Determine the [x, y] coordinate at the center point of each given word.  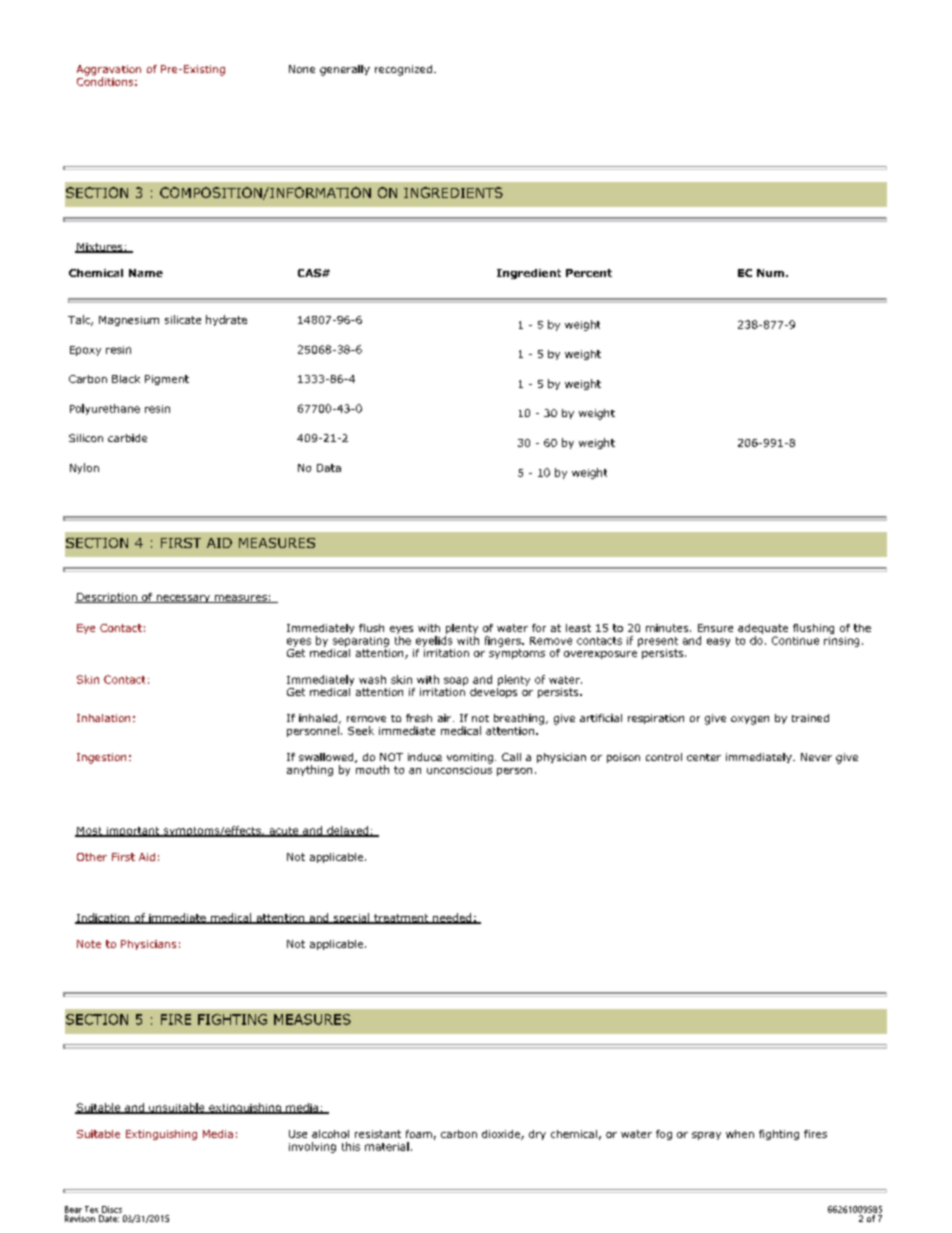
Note [89, 944]
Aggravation [109, 71]
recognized [403, 70]
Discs [112, 1209]
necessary [183, 599]
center [704, 757]
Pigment [167, 380]
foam [419, 1134]
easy [718, 642]
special [351, 918]
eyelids [434, 641]
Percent [589, 273]
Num [770, 273]
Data [329, 468]
